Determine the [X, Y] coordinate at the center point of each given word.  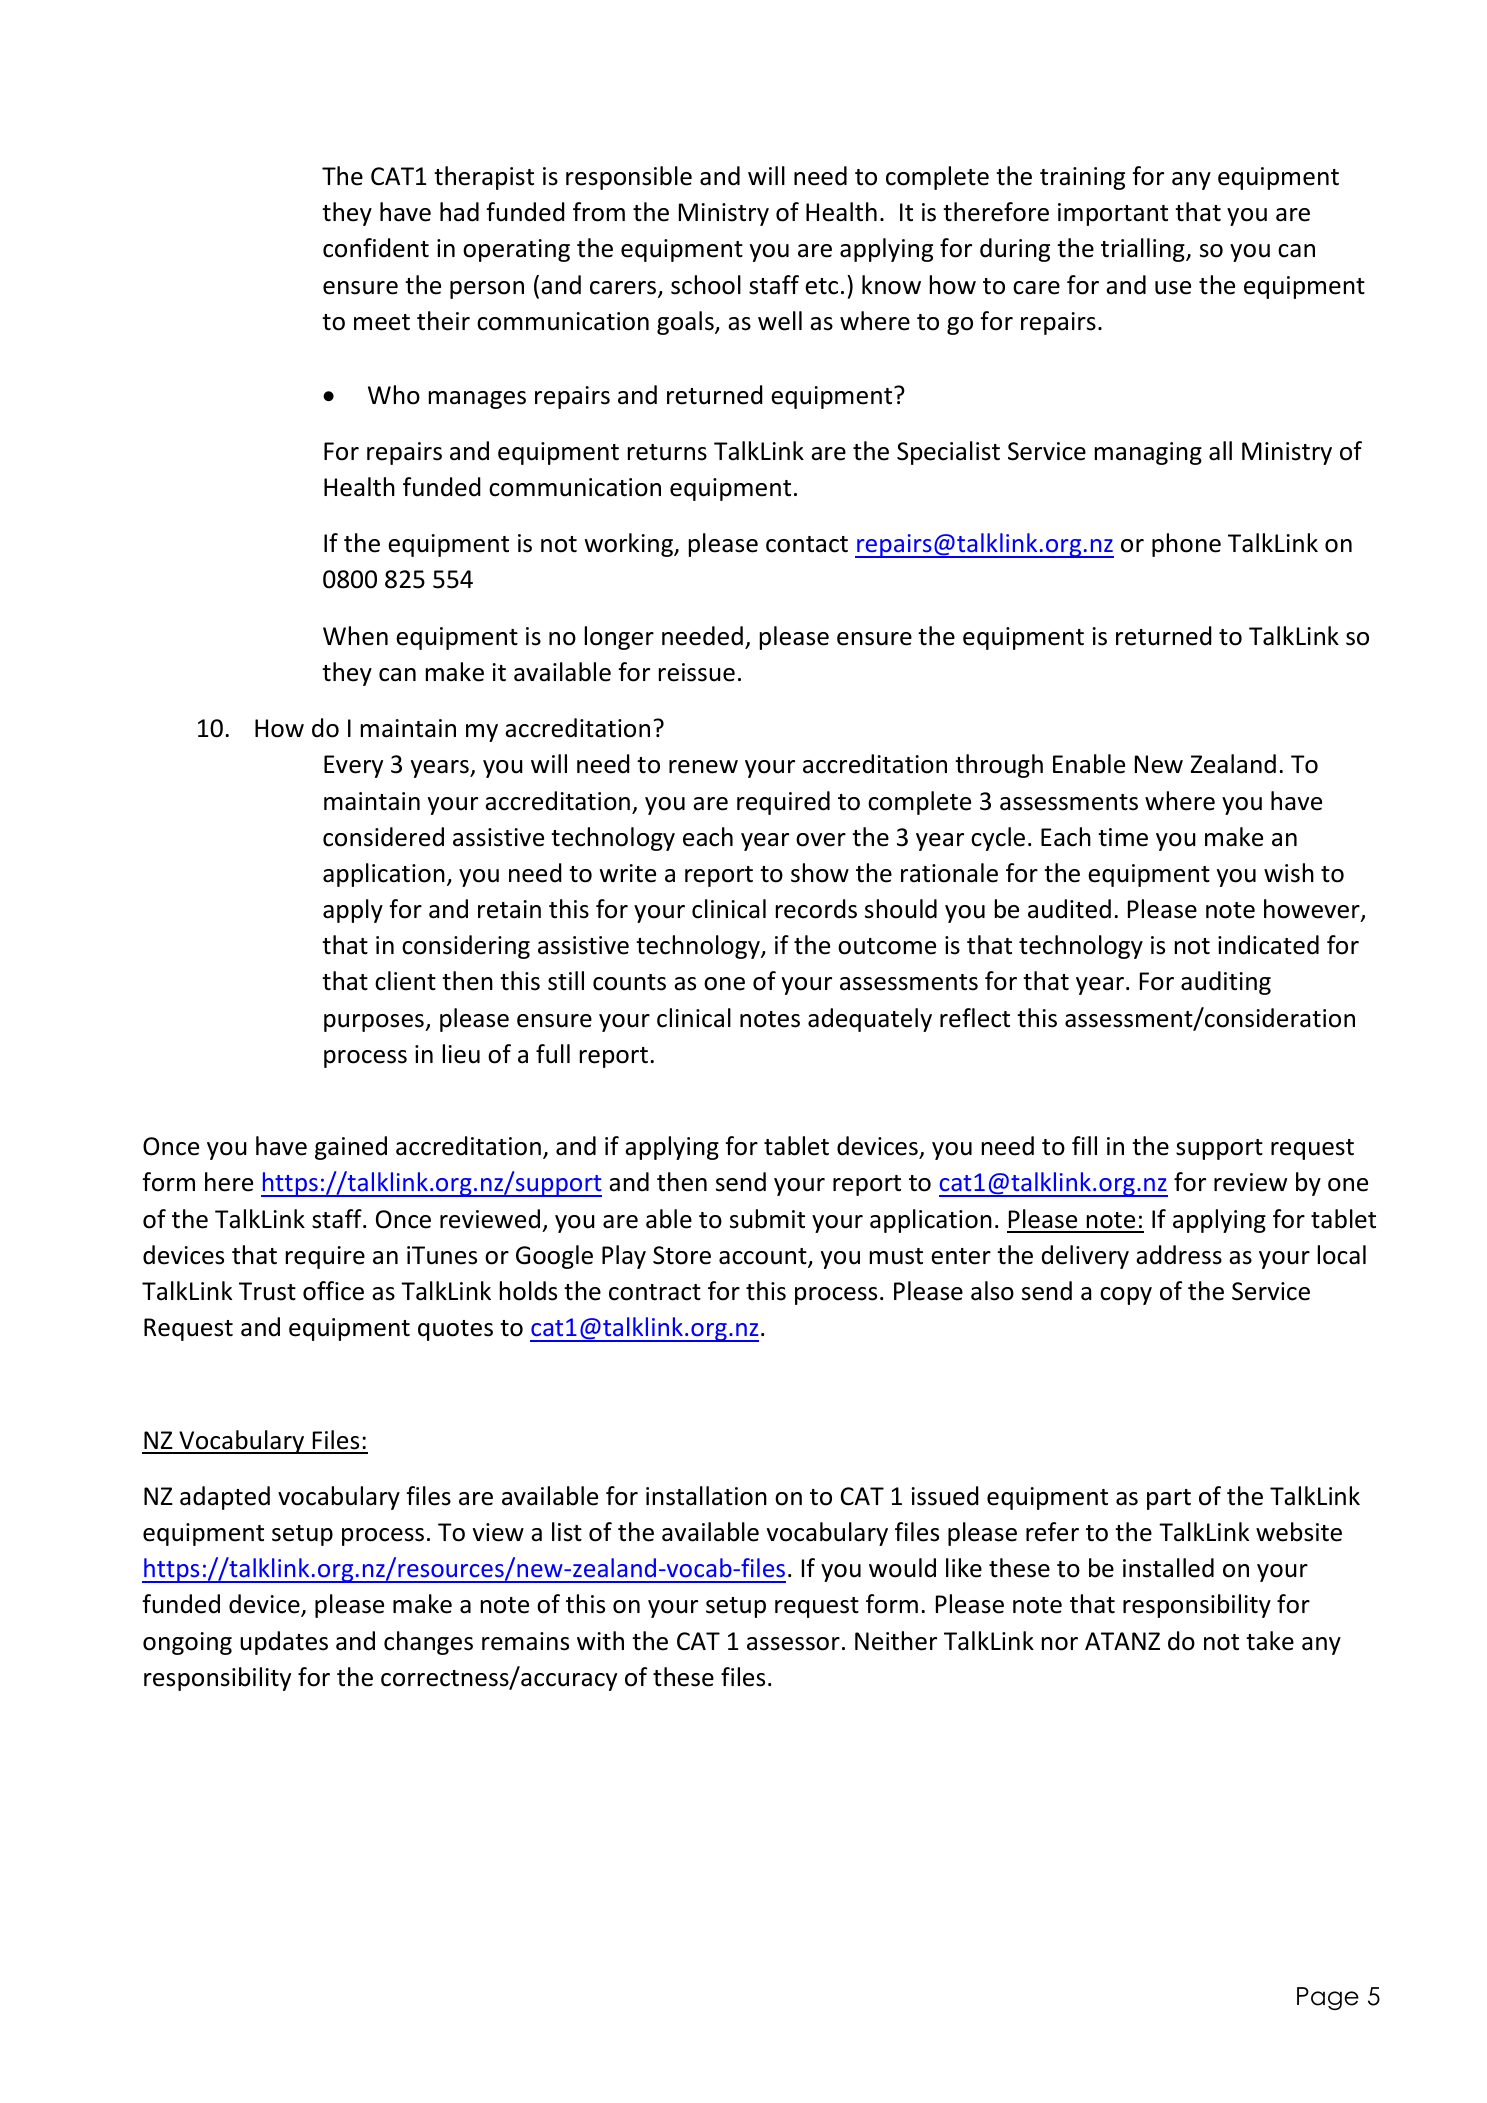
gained [351, 1148]
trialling [1144, 250]
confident [376, 248]
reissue [697, 672]
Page [1328, 1998]
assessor [793, 1644]
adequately [870, 1020]
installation [706, 1496]
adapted [225, 1498]
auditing [1226, 983]
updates [284, 1643]
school [706, 285]
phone [1186, 545]
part [1169, 1499]
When [355, 636]
